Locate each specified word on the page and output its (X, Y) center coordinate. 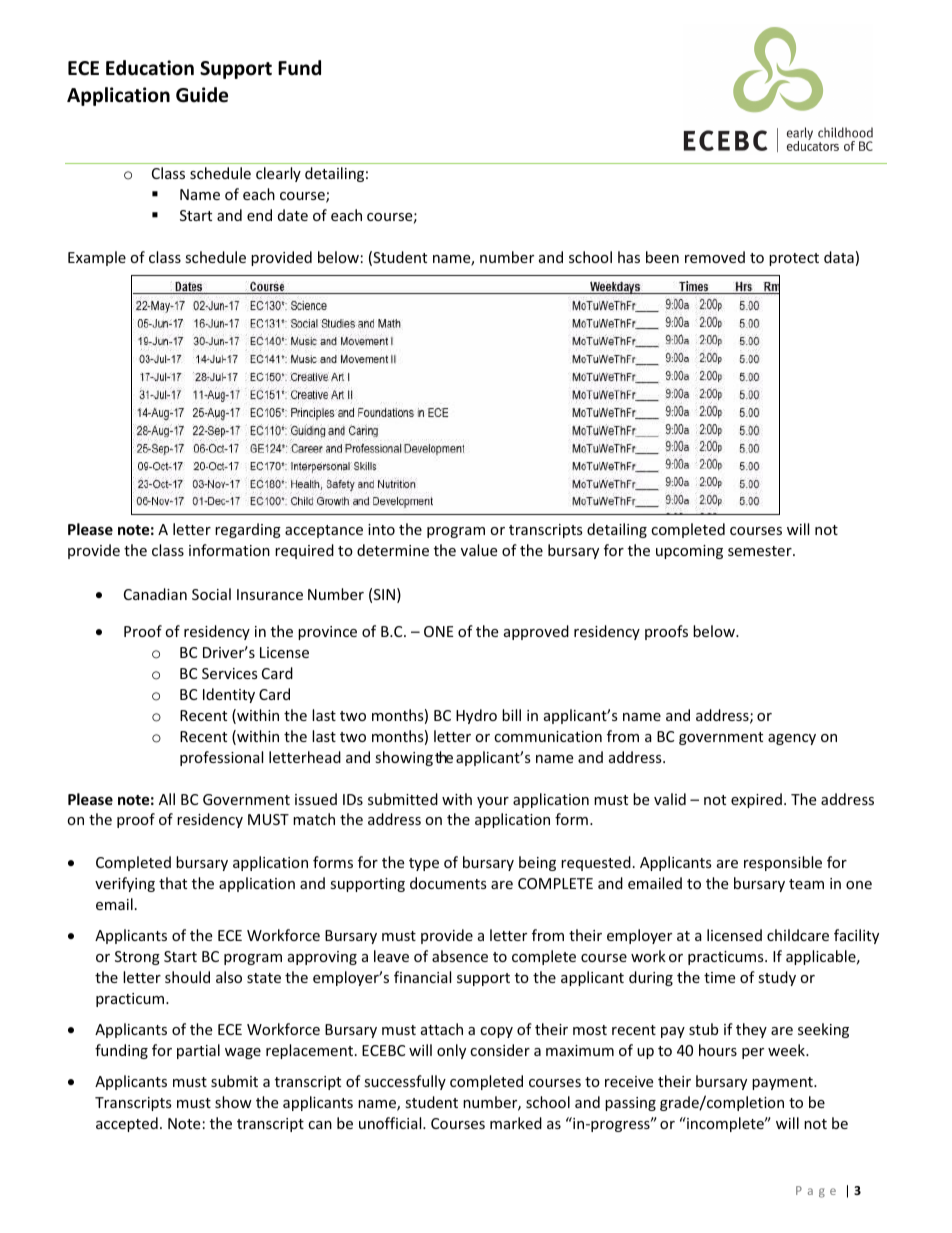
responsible (783, 863)
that (173, 883)
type (424, 864)
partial (198, 1051)
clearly (278, 174)
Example (97, 258)
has (629, 257)
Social (211, 594)
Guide (202, 95)
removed (715, 257)
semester (761, 551)
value (479, 550)
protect (794, 259)
